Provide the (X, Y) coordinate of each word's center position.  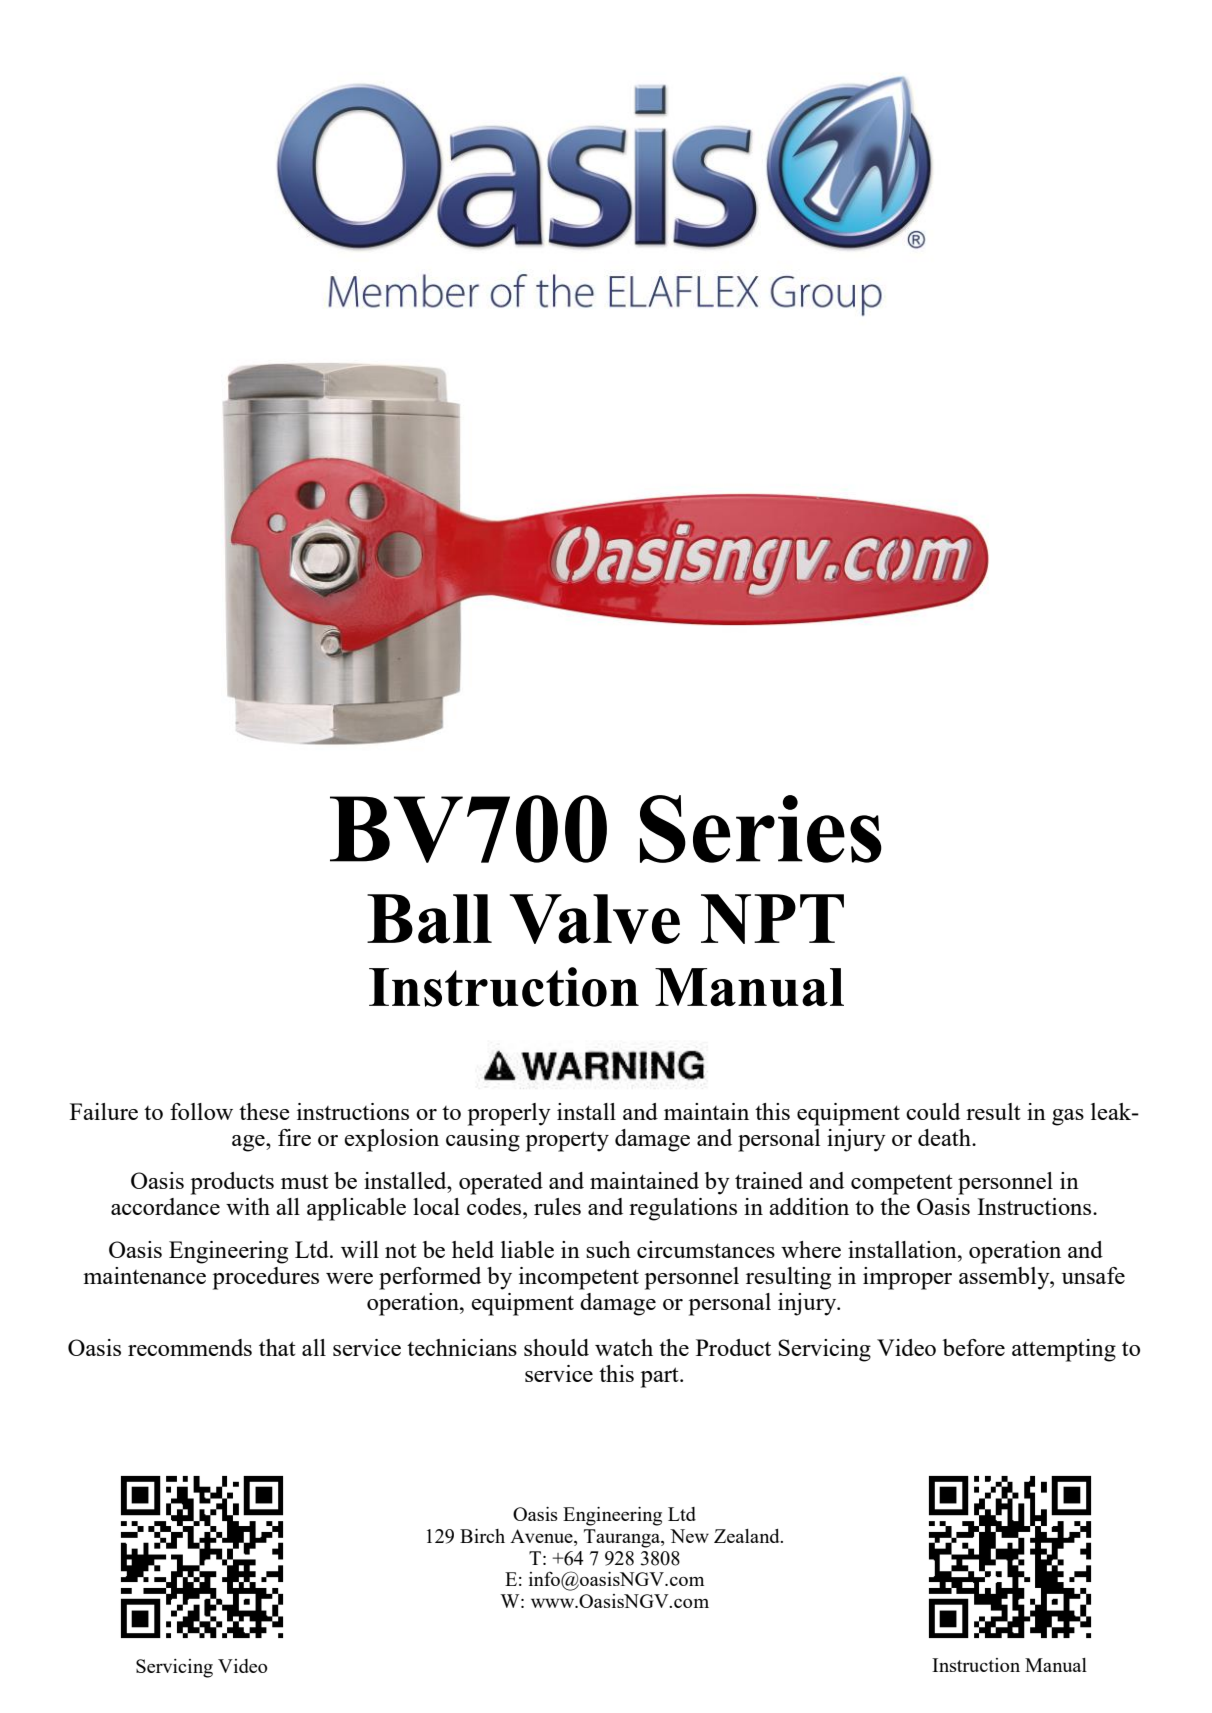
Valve (595, 919)
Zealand (748, 1536)
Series (761, 829)
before (974, 1347)
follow (201, 1111)
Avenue (542, 1537)
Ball (429, 919)
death (945, 1137)
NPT (772, 919)
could (933, 1111)
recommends (190, 1347)
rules (557, 1206)
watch (624, 1347)
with (248, 1206)
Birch (482, 1536)
